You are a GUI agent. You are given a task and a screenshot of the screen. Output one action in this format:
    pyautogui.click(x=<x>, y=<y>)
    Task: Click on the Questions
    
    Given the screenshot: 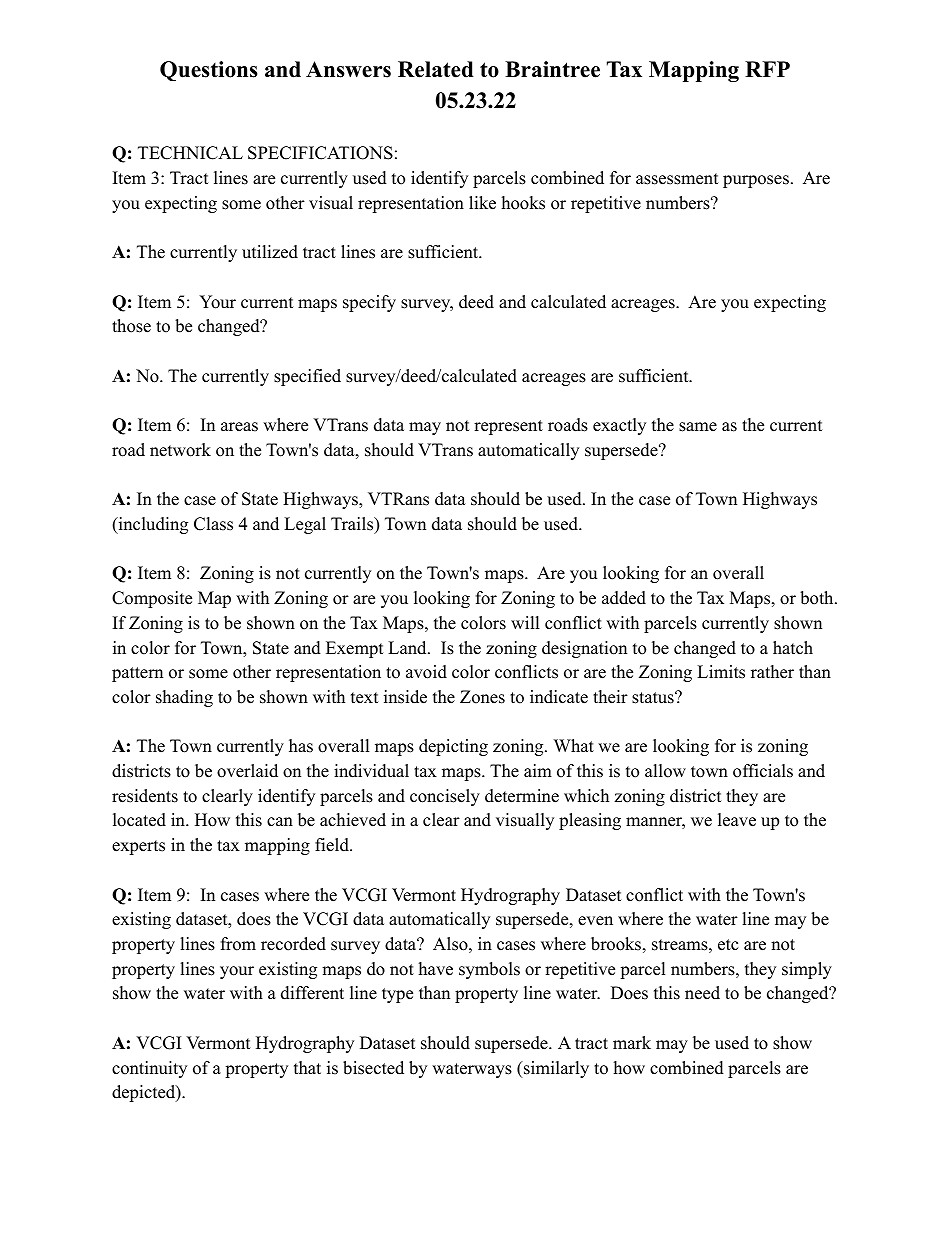 What is the action you would take?
    pyautogui.click(x=209, y=71)
